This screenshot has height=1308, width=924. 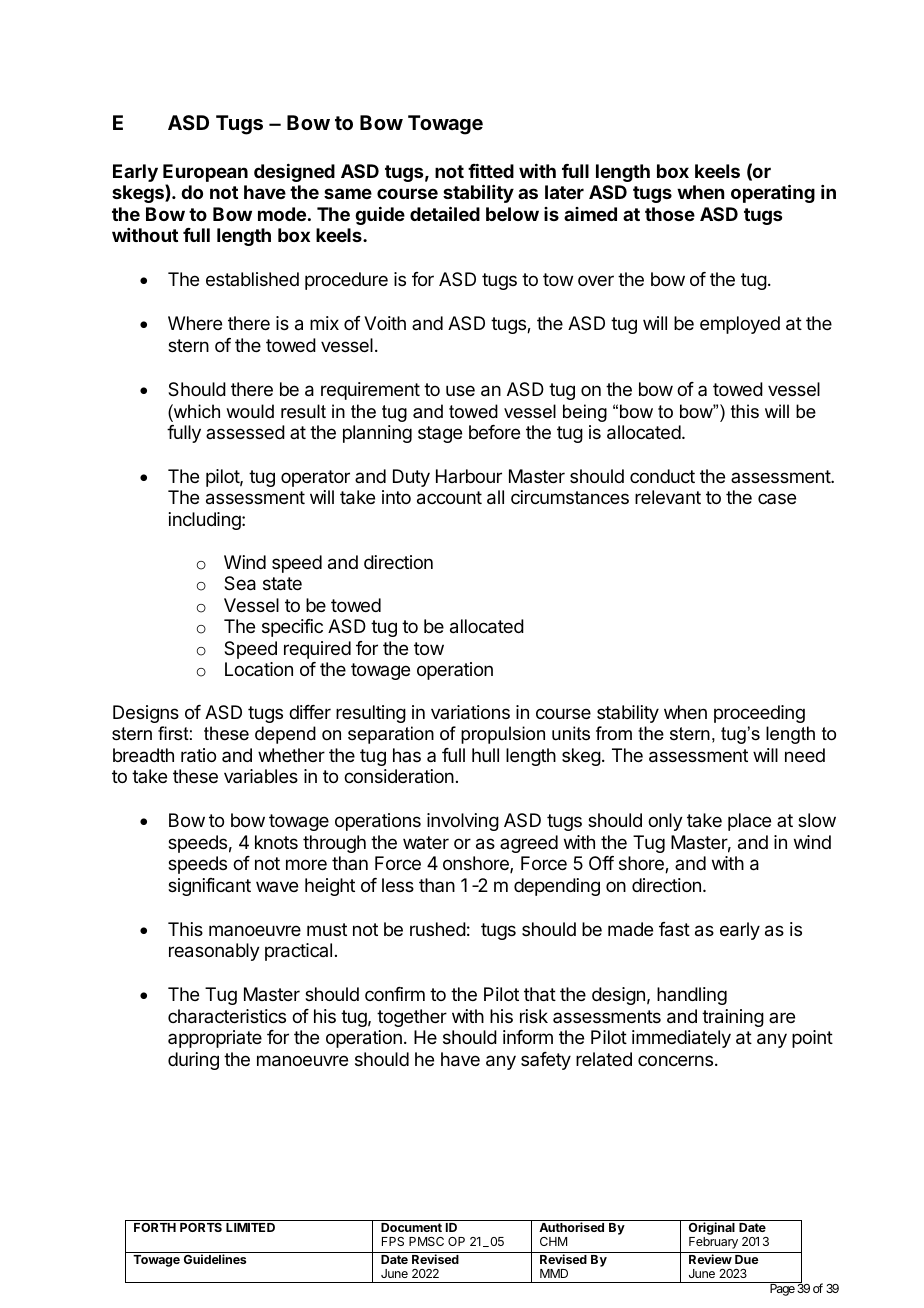 I want to click on operating, so click(x=773, y=193).
